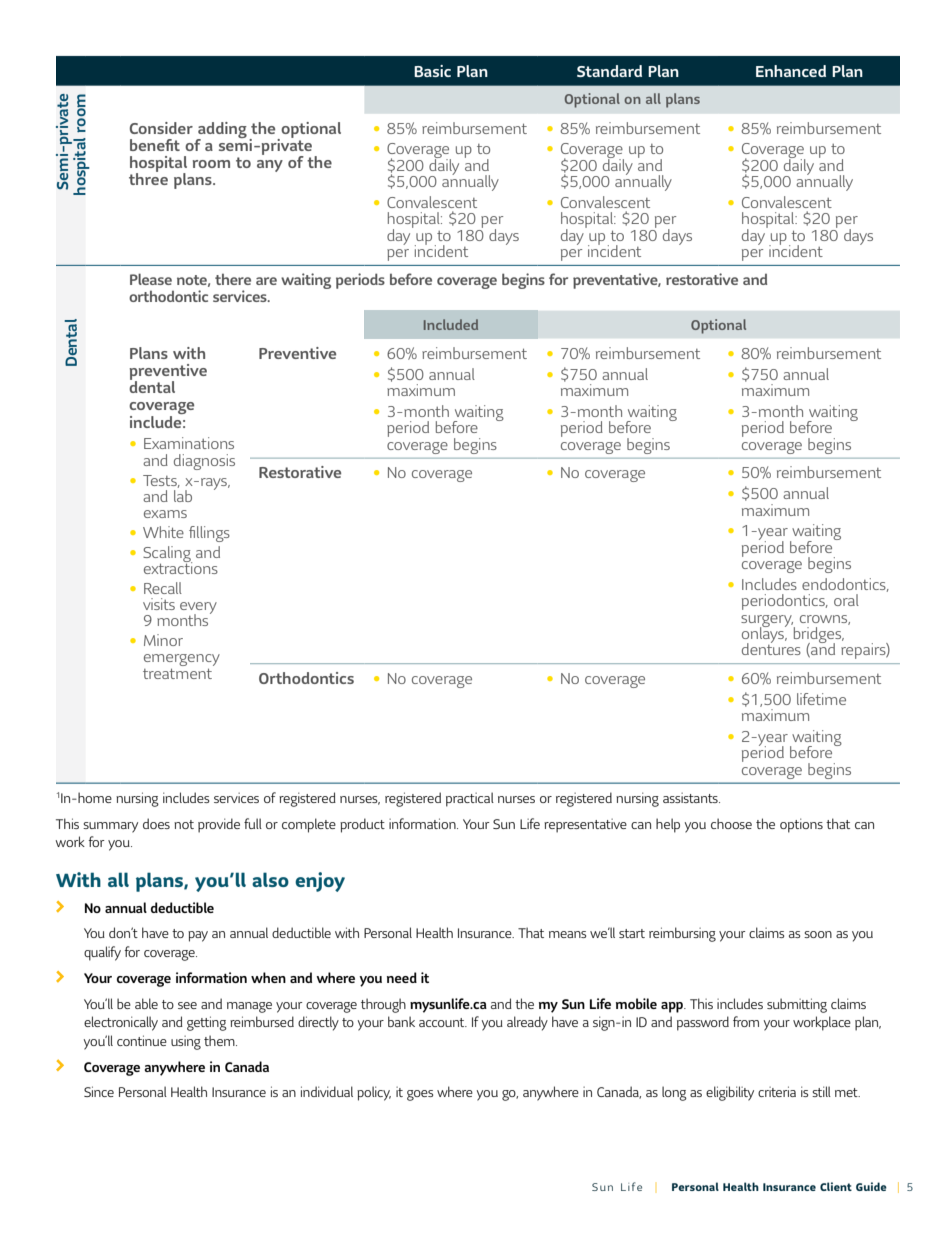  Describe the element at coordinates (846, 600) in the document. I see `oral` at that location.
